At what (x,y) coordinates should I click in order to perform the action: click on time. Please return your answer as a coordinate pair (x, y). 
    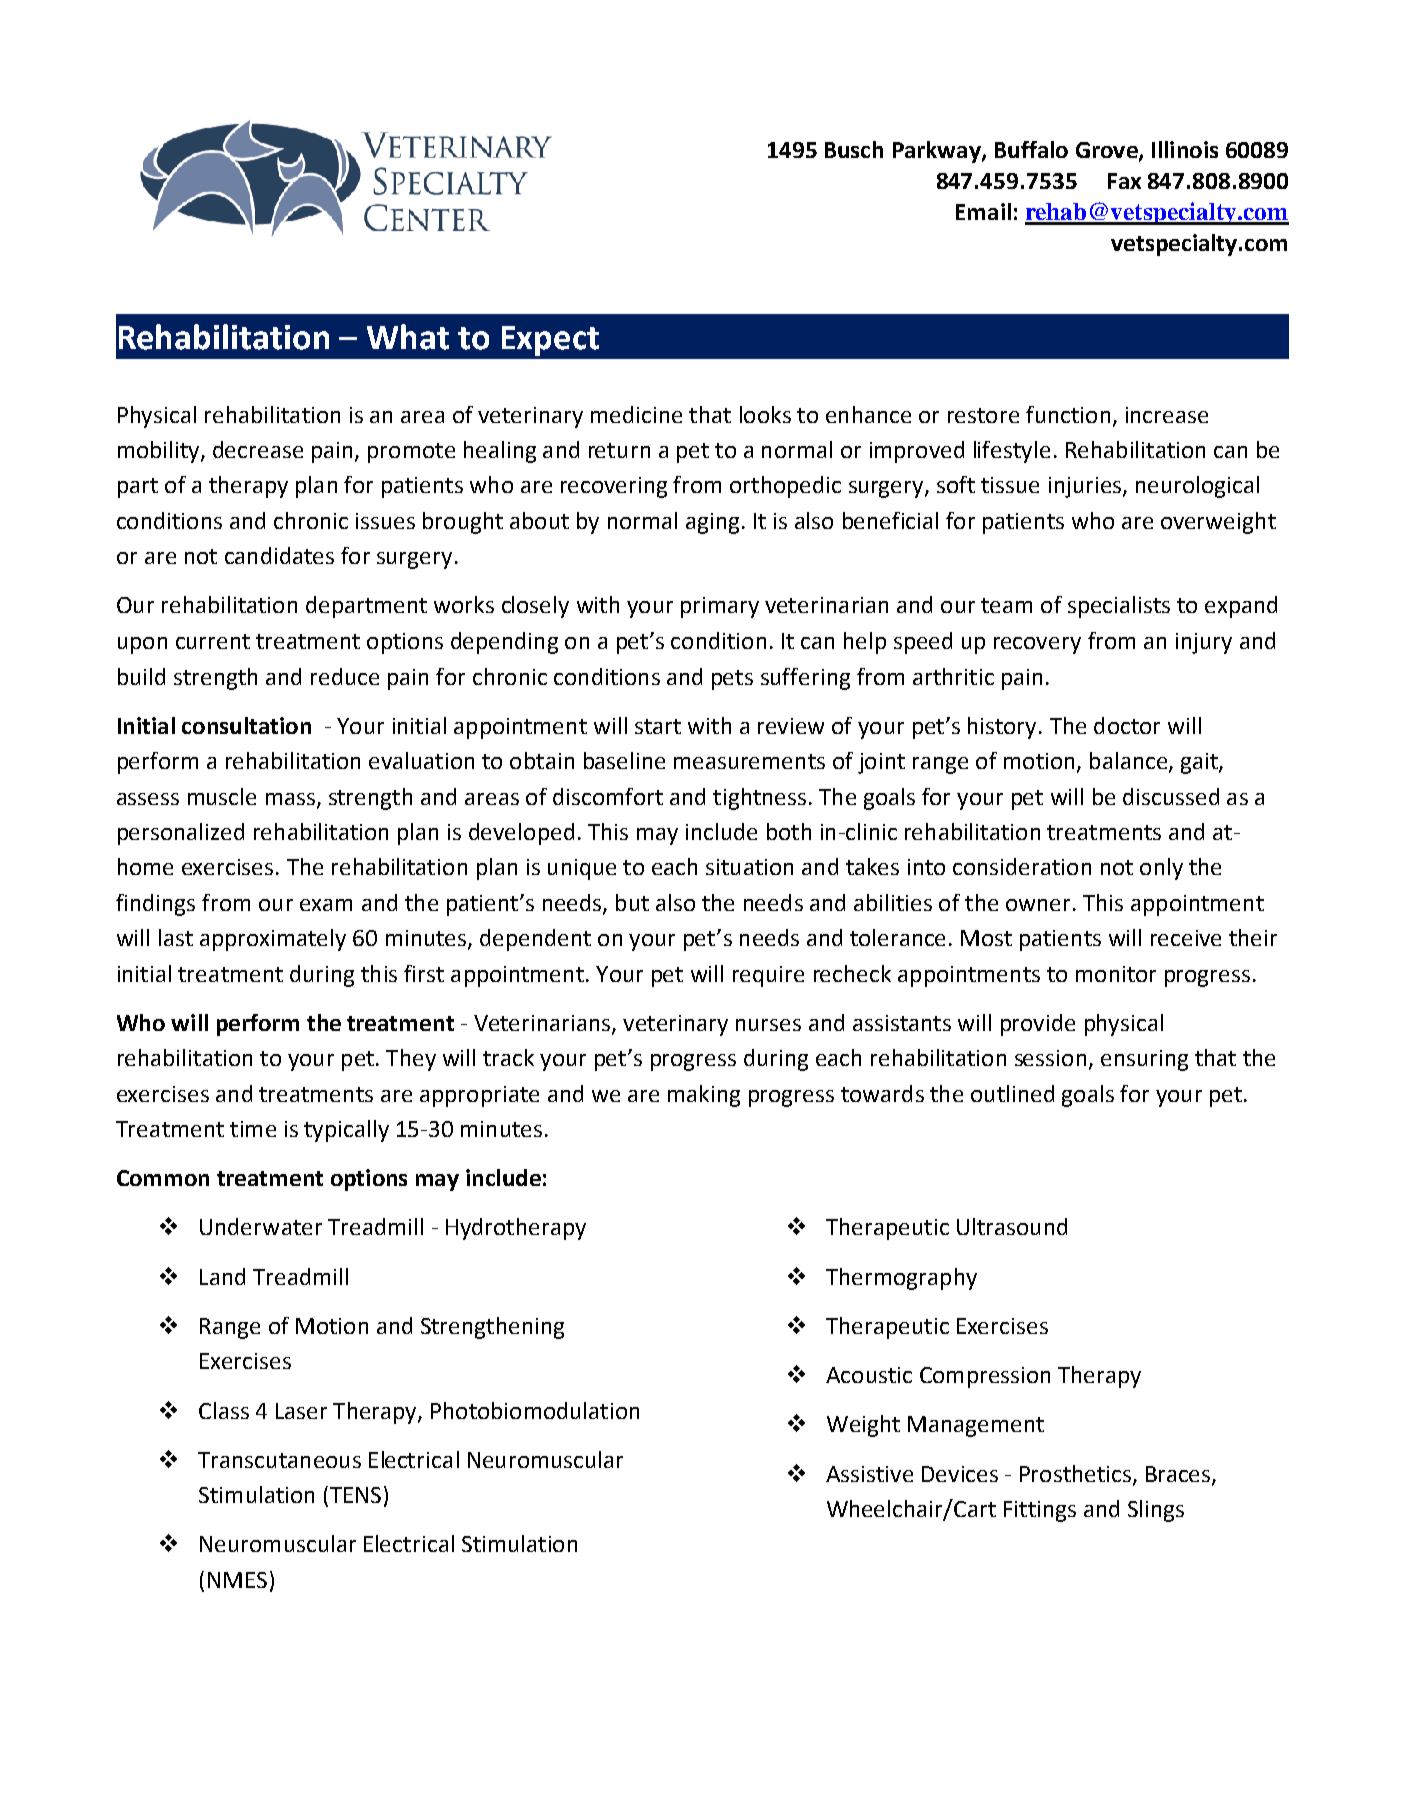
    Looking at the image, I should click on (253, 1129).
